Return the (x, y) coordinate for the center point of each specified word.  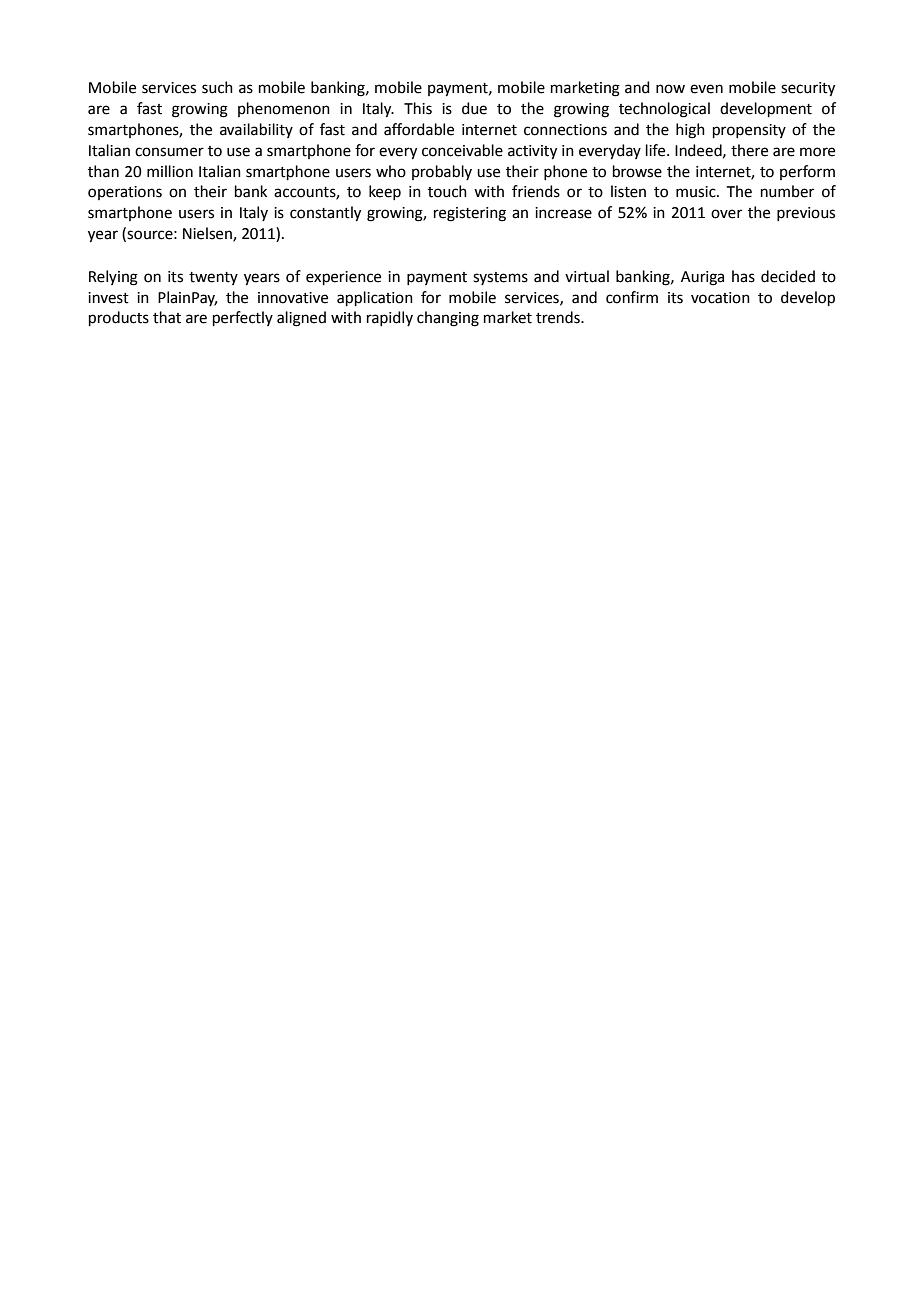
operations (125, 193)
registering (470, 214)
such (217, 87)
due (474, 108)
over (726, 214)
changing (448, 319)
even (706, 89)
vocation (720, 298)
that (167, 317)
